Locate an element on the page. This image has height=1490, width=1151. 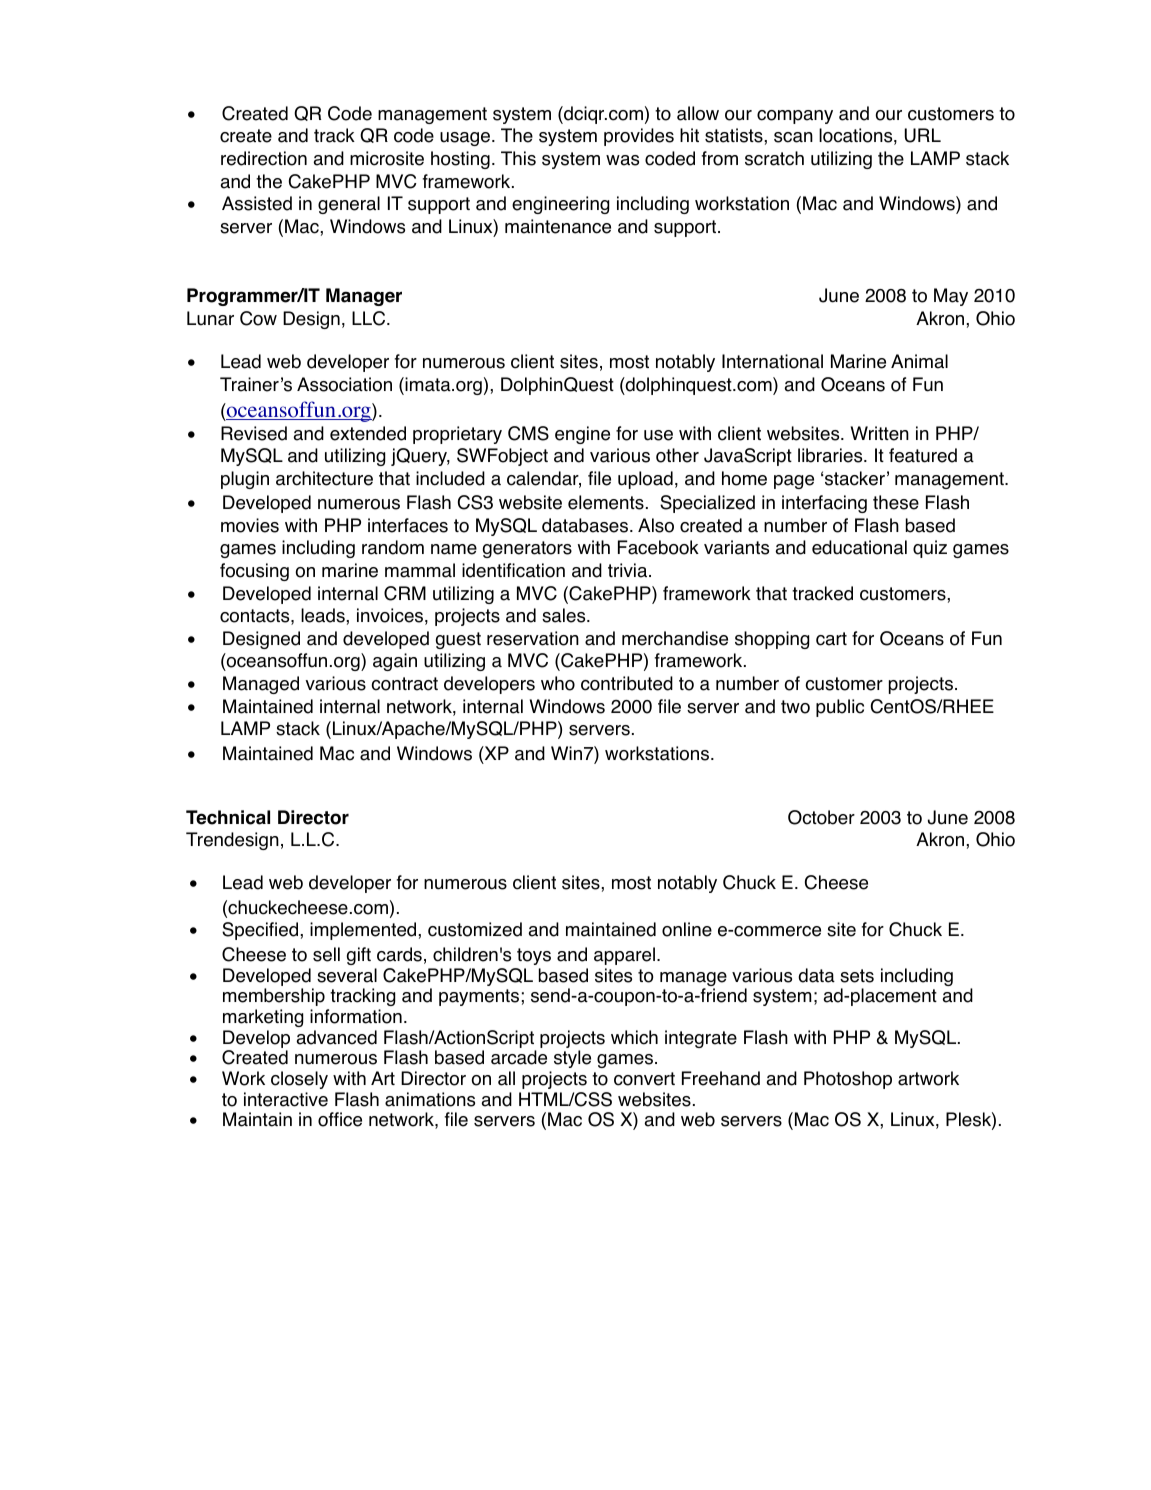
URL is located at coordinates (923, 135).
